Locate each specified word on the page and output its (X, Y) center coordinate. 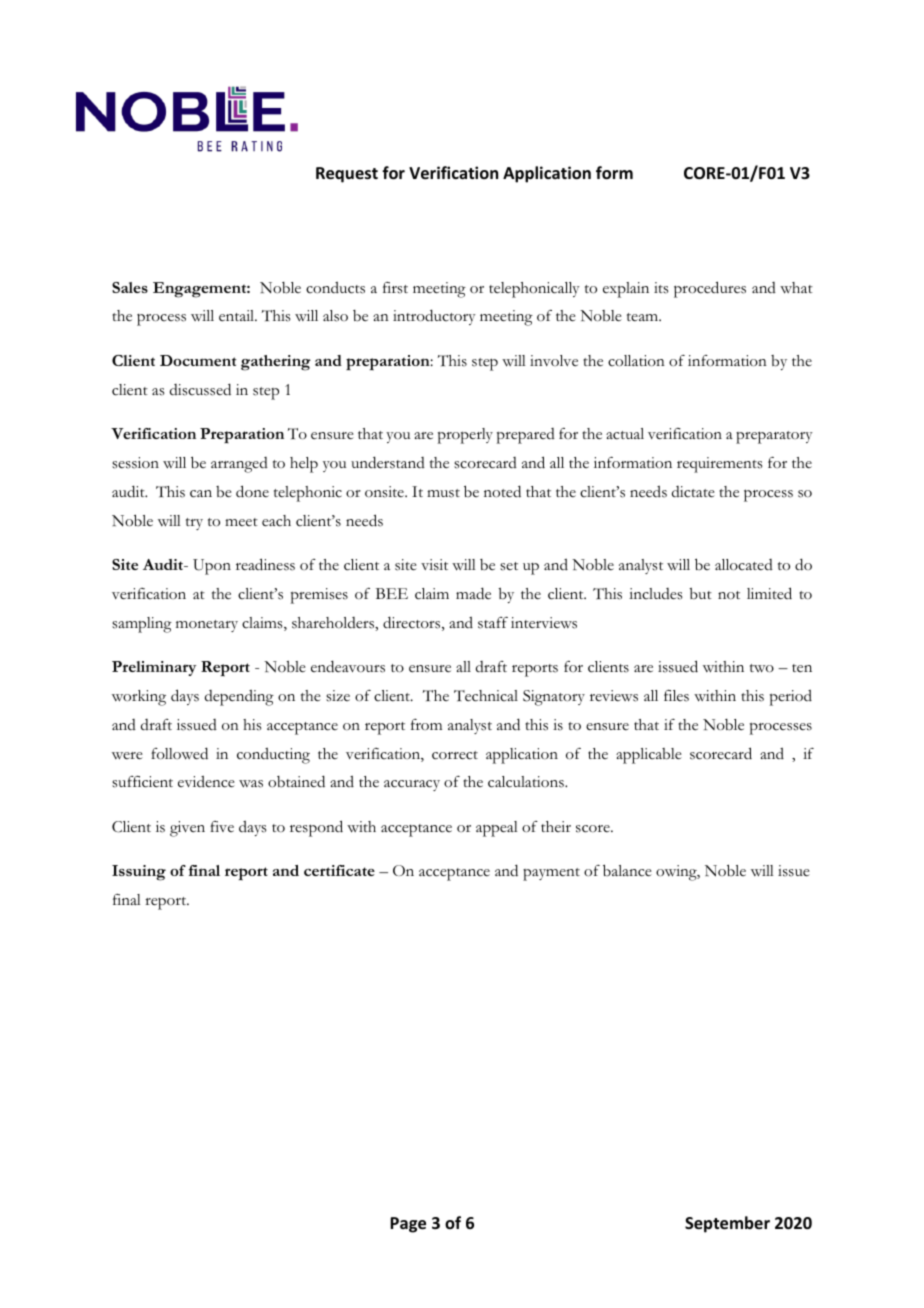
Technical (486, 696)
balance (627, 870)
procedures (710, 289)
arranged (239, 465)
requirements (720, 465)
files (676, 696)
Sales (130, 287)
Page (408, 1225)
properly (465, 436)
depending (239, 698)
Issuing (139, 873)
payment (551, 874)
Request (347, 175)
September (727, 1224)
